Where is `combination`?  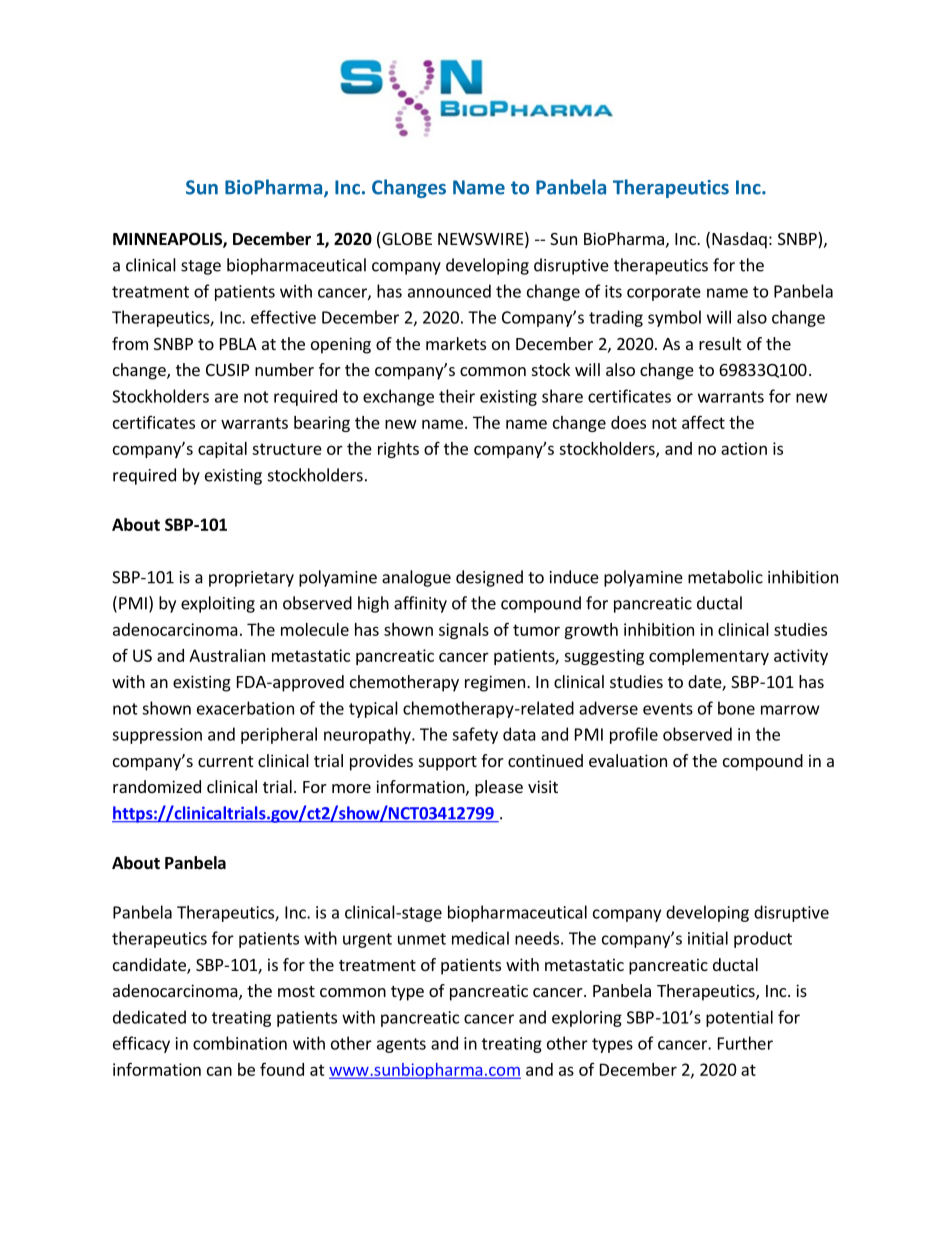
combination is located at coordinates (240, 1043).
